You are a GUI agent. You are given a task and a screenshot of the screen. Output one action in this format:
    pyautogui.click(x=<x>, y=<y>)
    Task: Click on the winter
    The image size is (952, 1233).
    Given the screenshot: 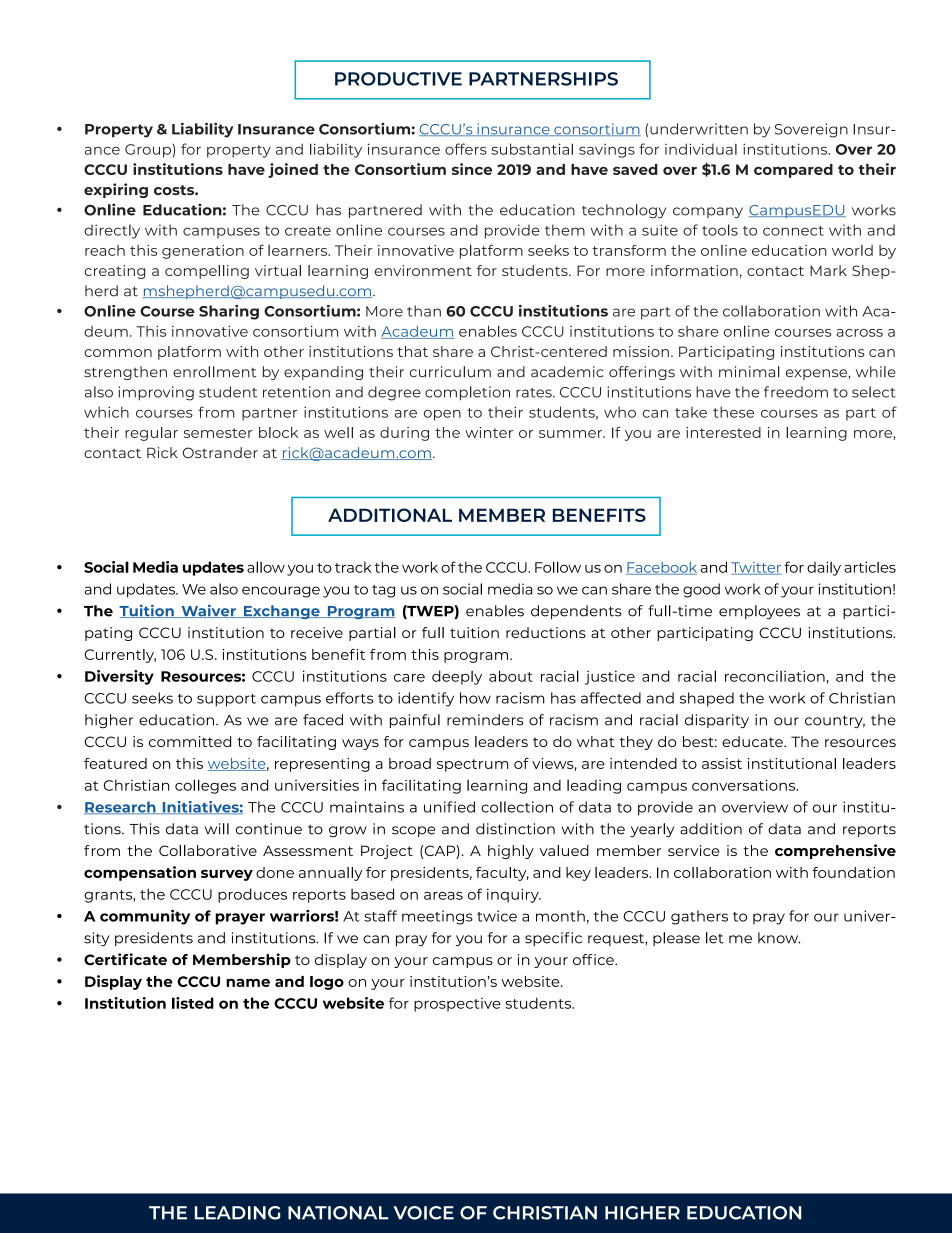 What is the action you would take?
    pyautogui.click(x=489, y=432)
